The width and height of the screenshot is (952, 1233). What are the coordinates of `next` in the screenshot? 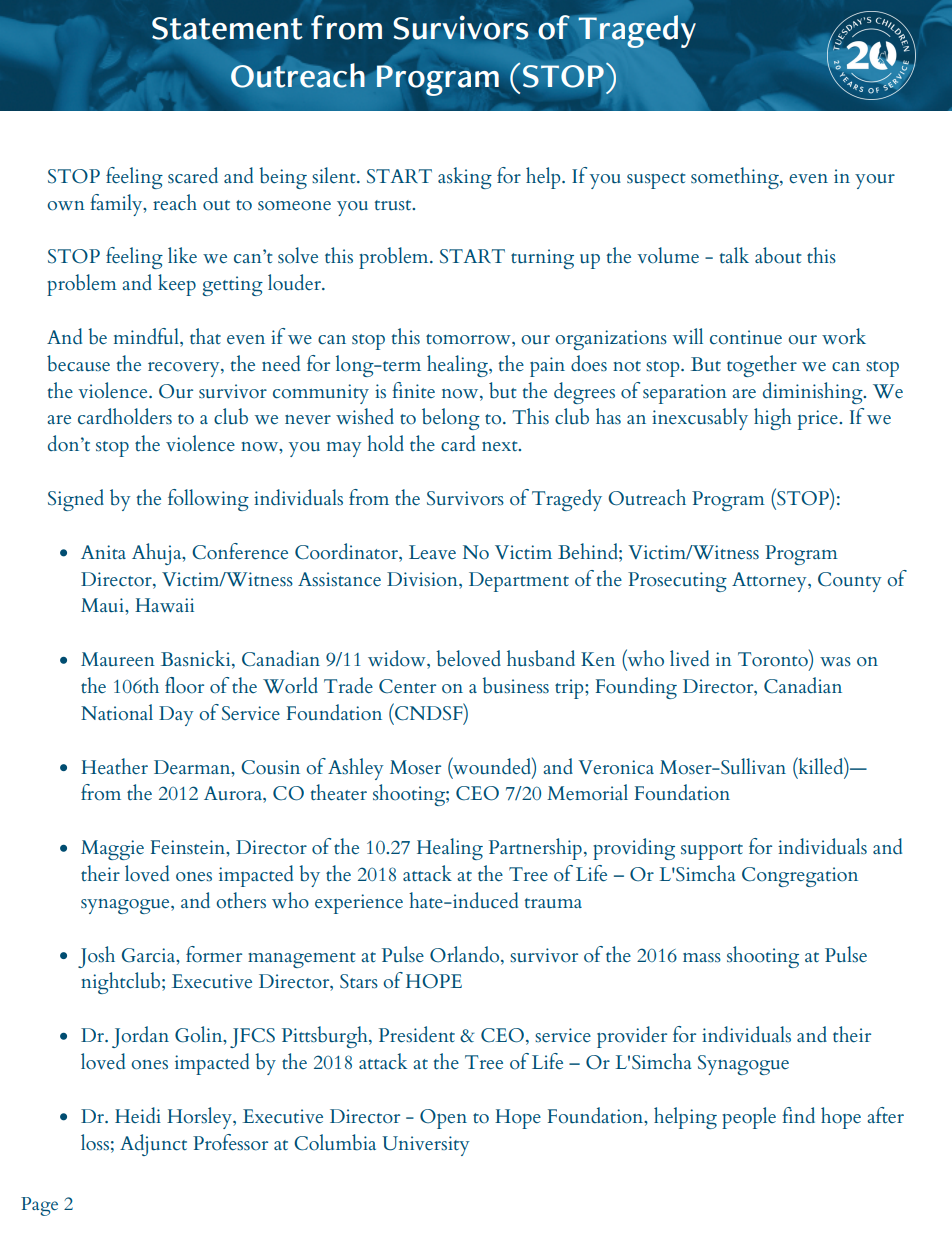 It's located at (501, 446).
